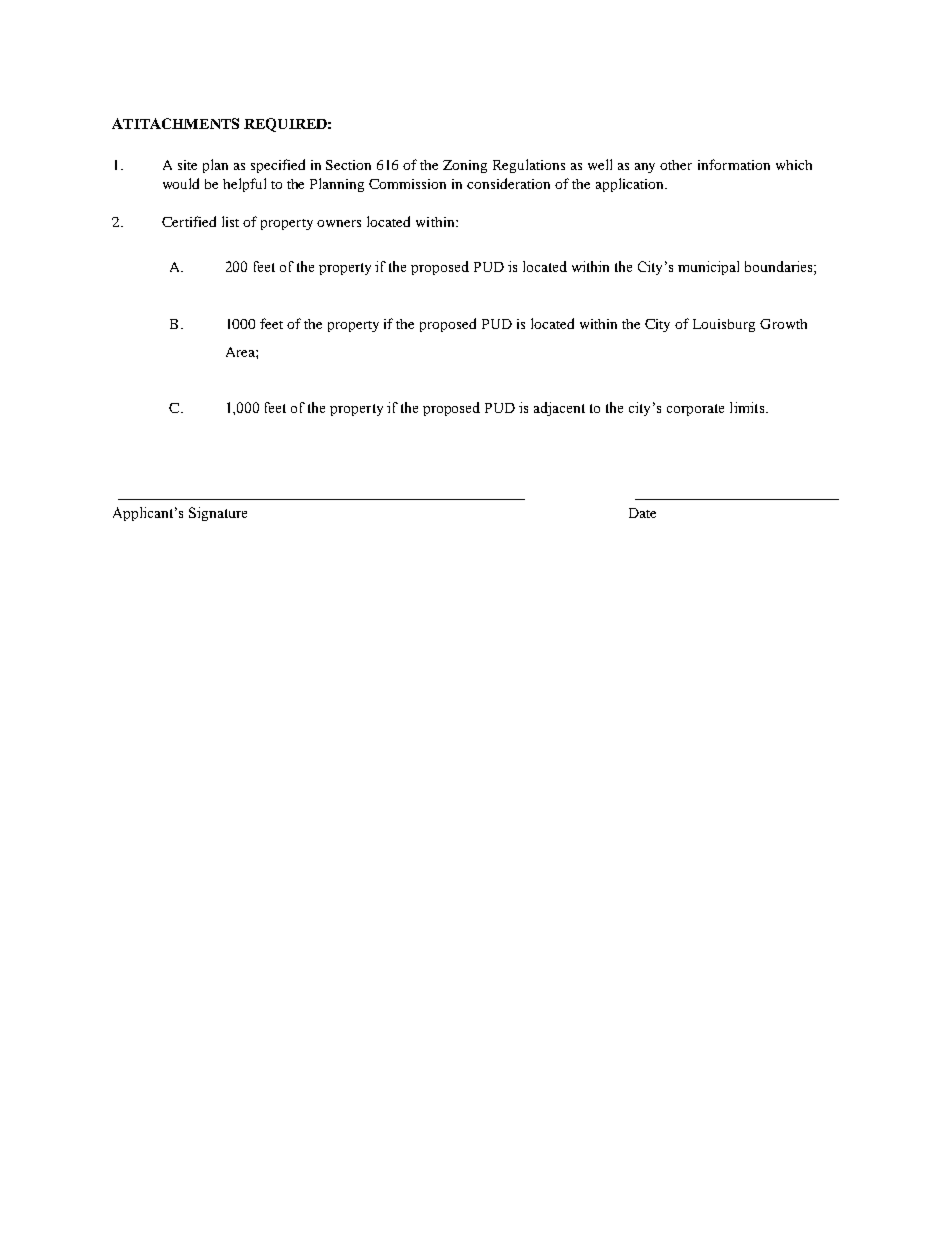 This document has height=1233, width=952. Describe the element at coordinates (559, 409) in the document. I see `adjacent` at that location.
